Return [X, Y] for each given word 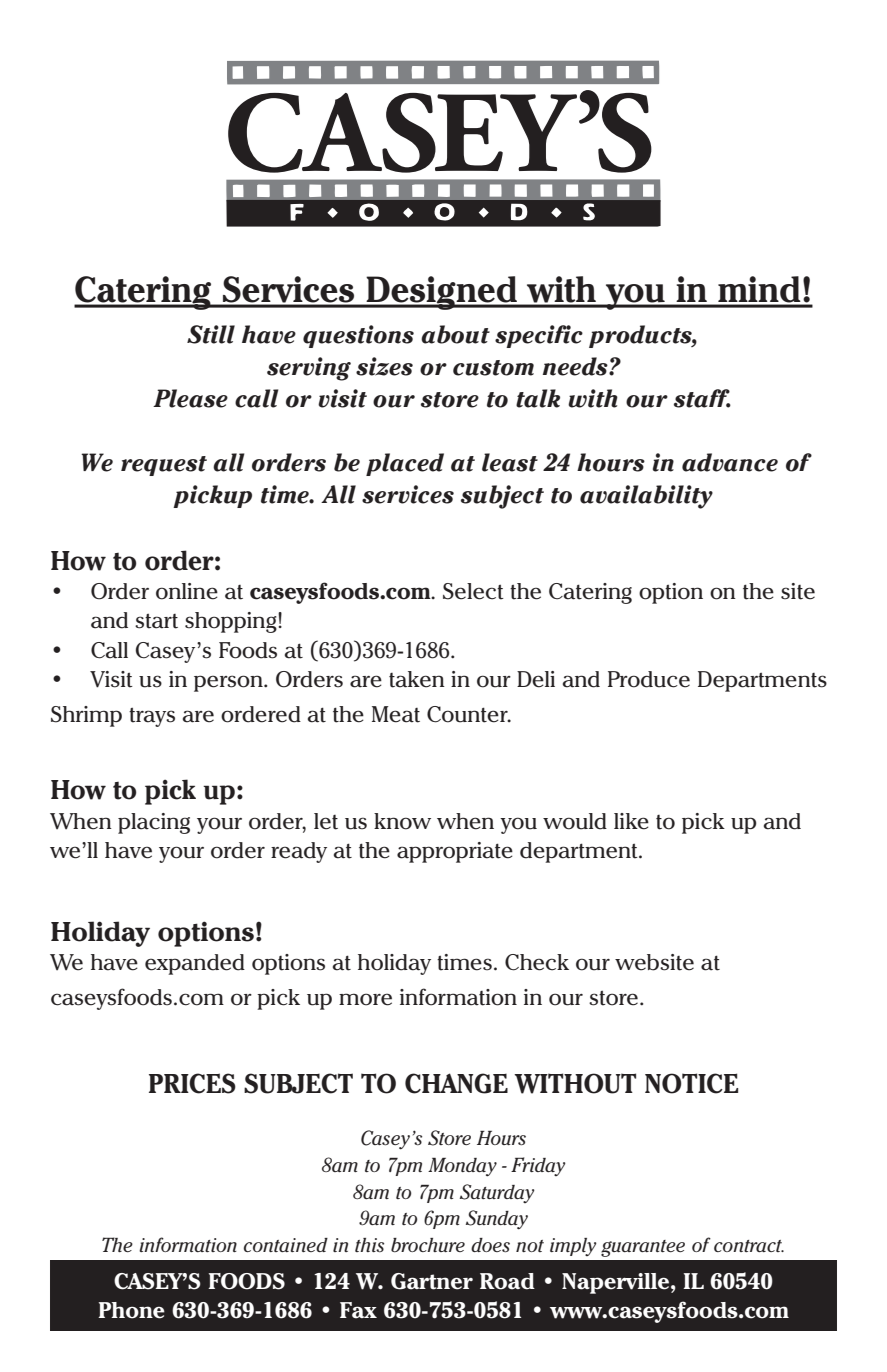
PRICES [192, 1083]
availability [646, 497]
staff [702, 398]
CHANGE [456, 1083]
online [187, 591]
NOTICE [691, 1083]
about [455, 334]
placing [154, 823]
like [631, 821]
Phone [131, 1310]
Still [211, 334]
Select [473, 591]
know [402, 821]
